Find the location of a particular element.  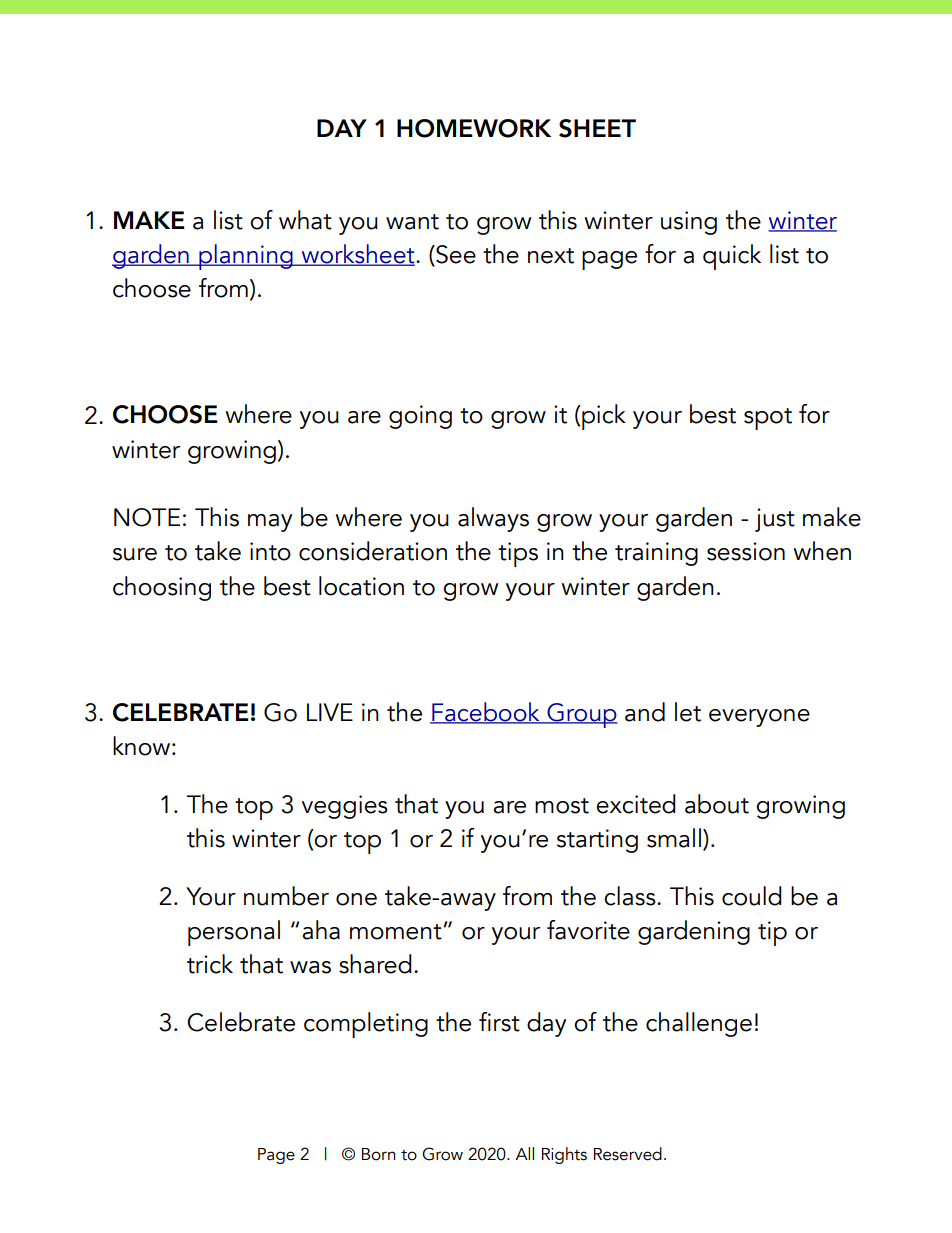

going is located at coordinates (420, 417).
